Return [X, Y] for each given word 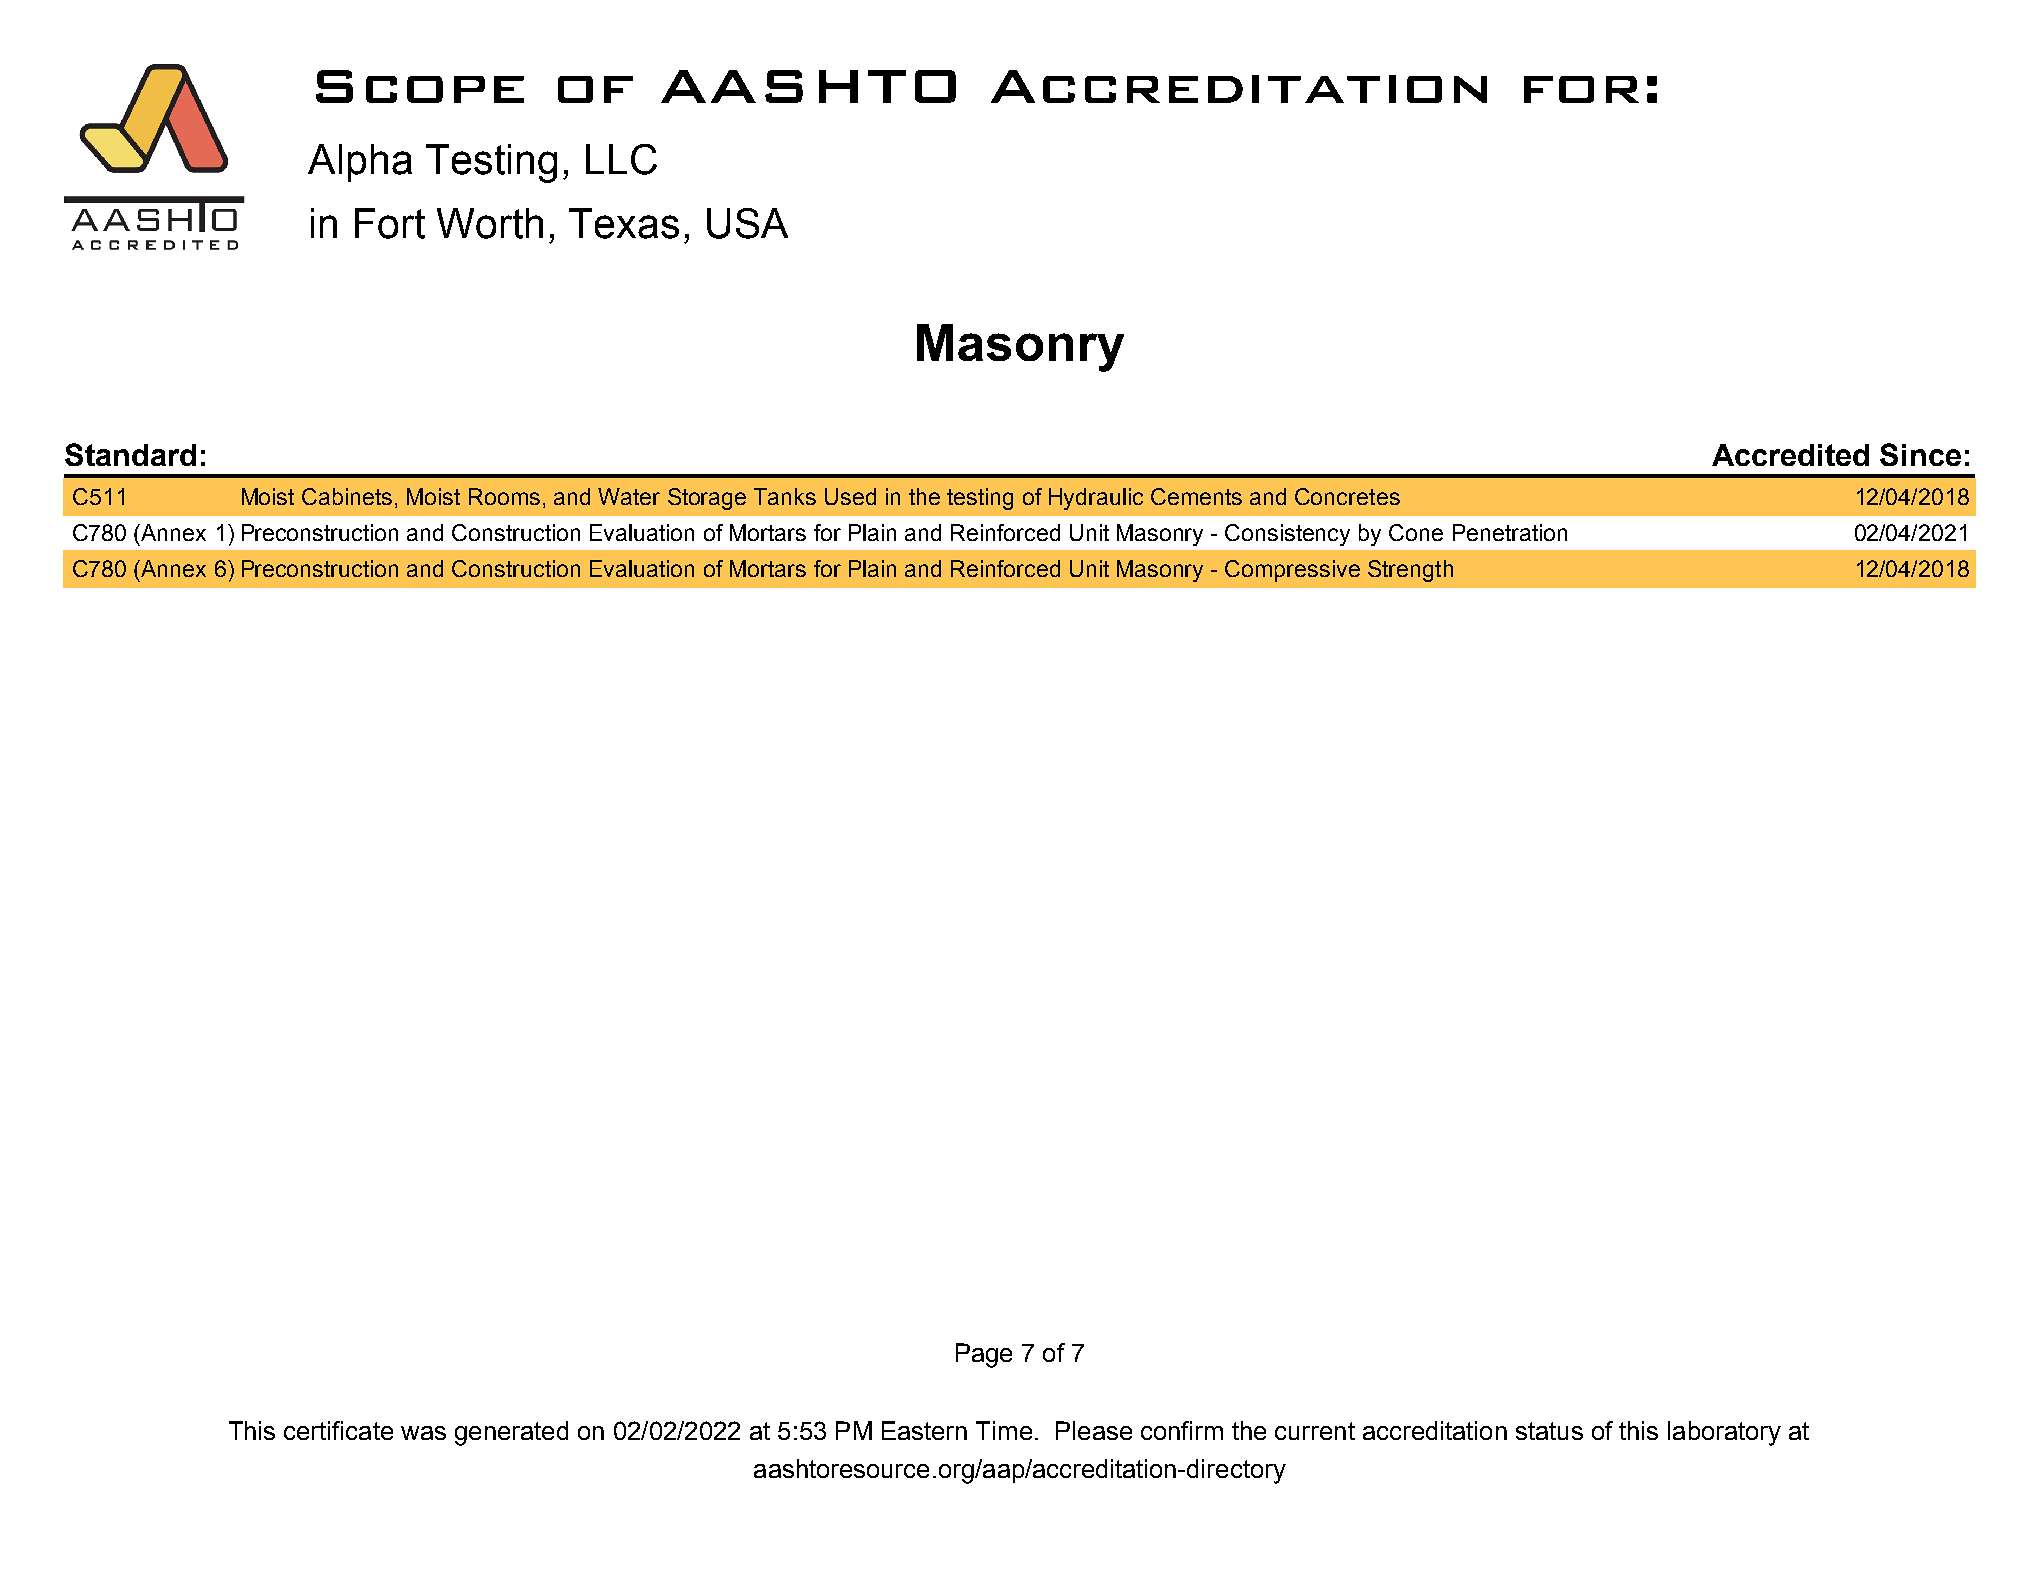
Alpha [360, 163]
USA [747, 223]
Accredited [1790, 455]
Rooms [504, 496]
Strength [1410, 571]
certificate [338, 1430]
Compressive [1292, 571]
